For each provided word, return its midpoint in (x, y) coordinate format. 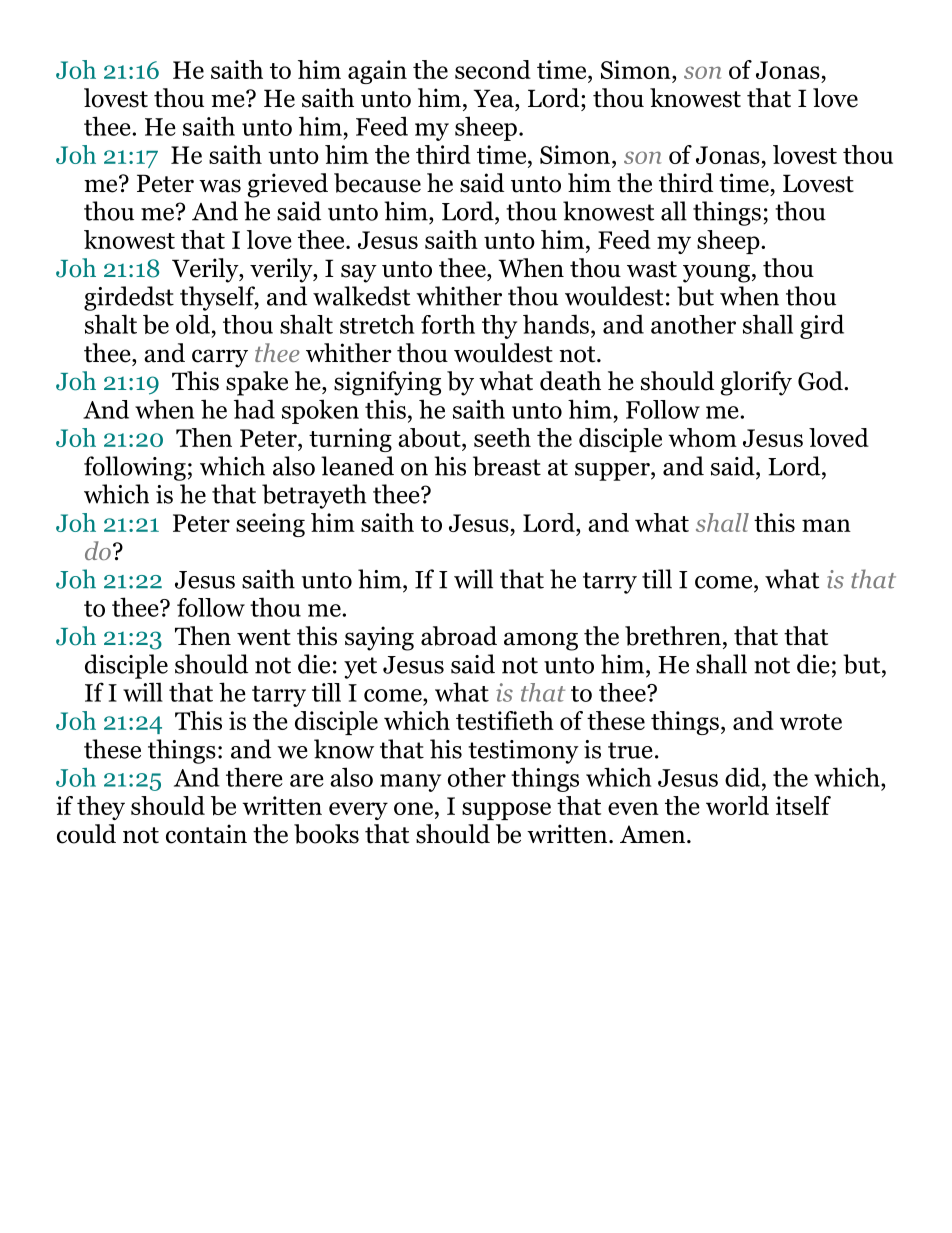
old (193, 324)
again (377, 72)
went (264, 637)
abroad (459, 636)
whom (702, 437)
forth (448, 324)
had (254, 409)
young (716, 273)
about (430, 437)
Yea (495, 98)
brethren (673, 636)
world (737, 805)
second (493, 69)
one (413, 808)
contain (206, 834)
